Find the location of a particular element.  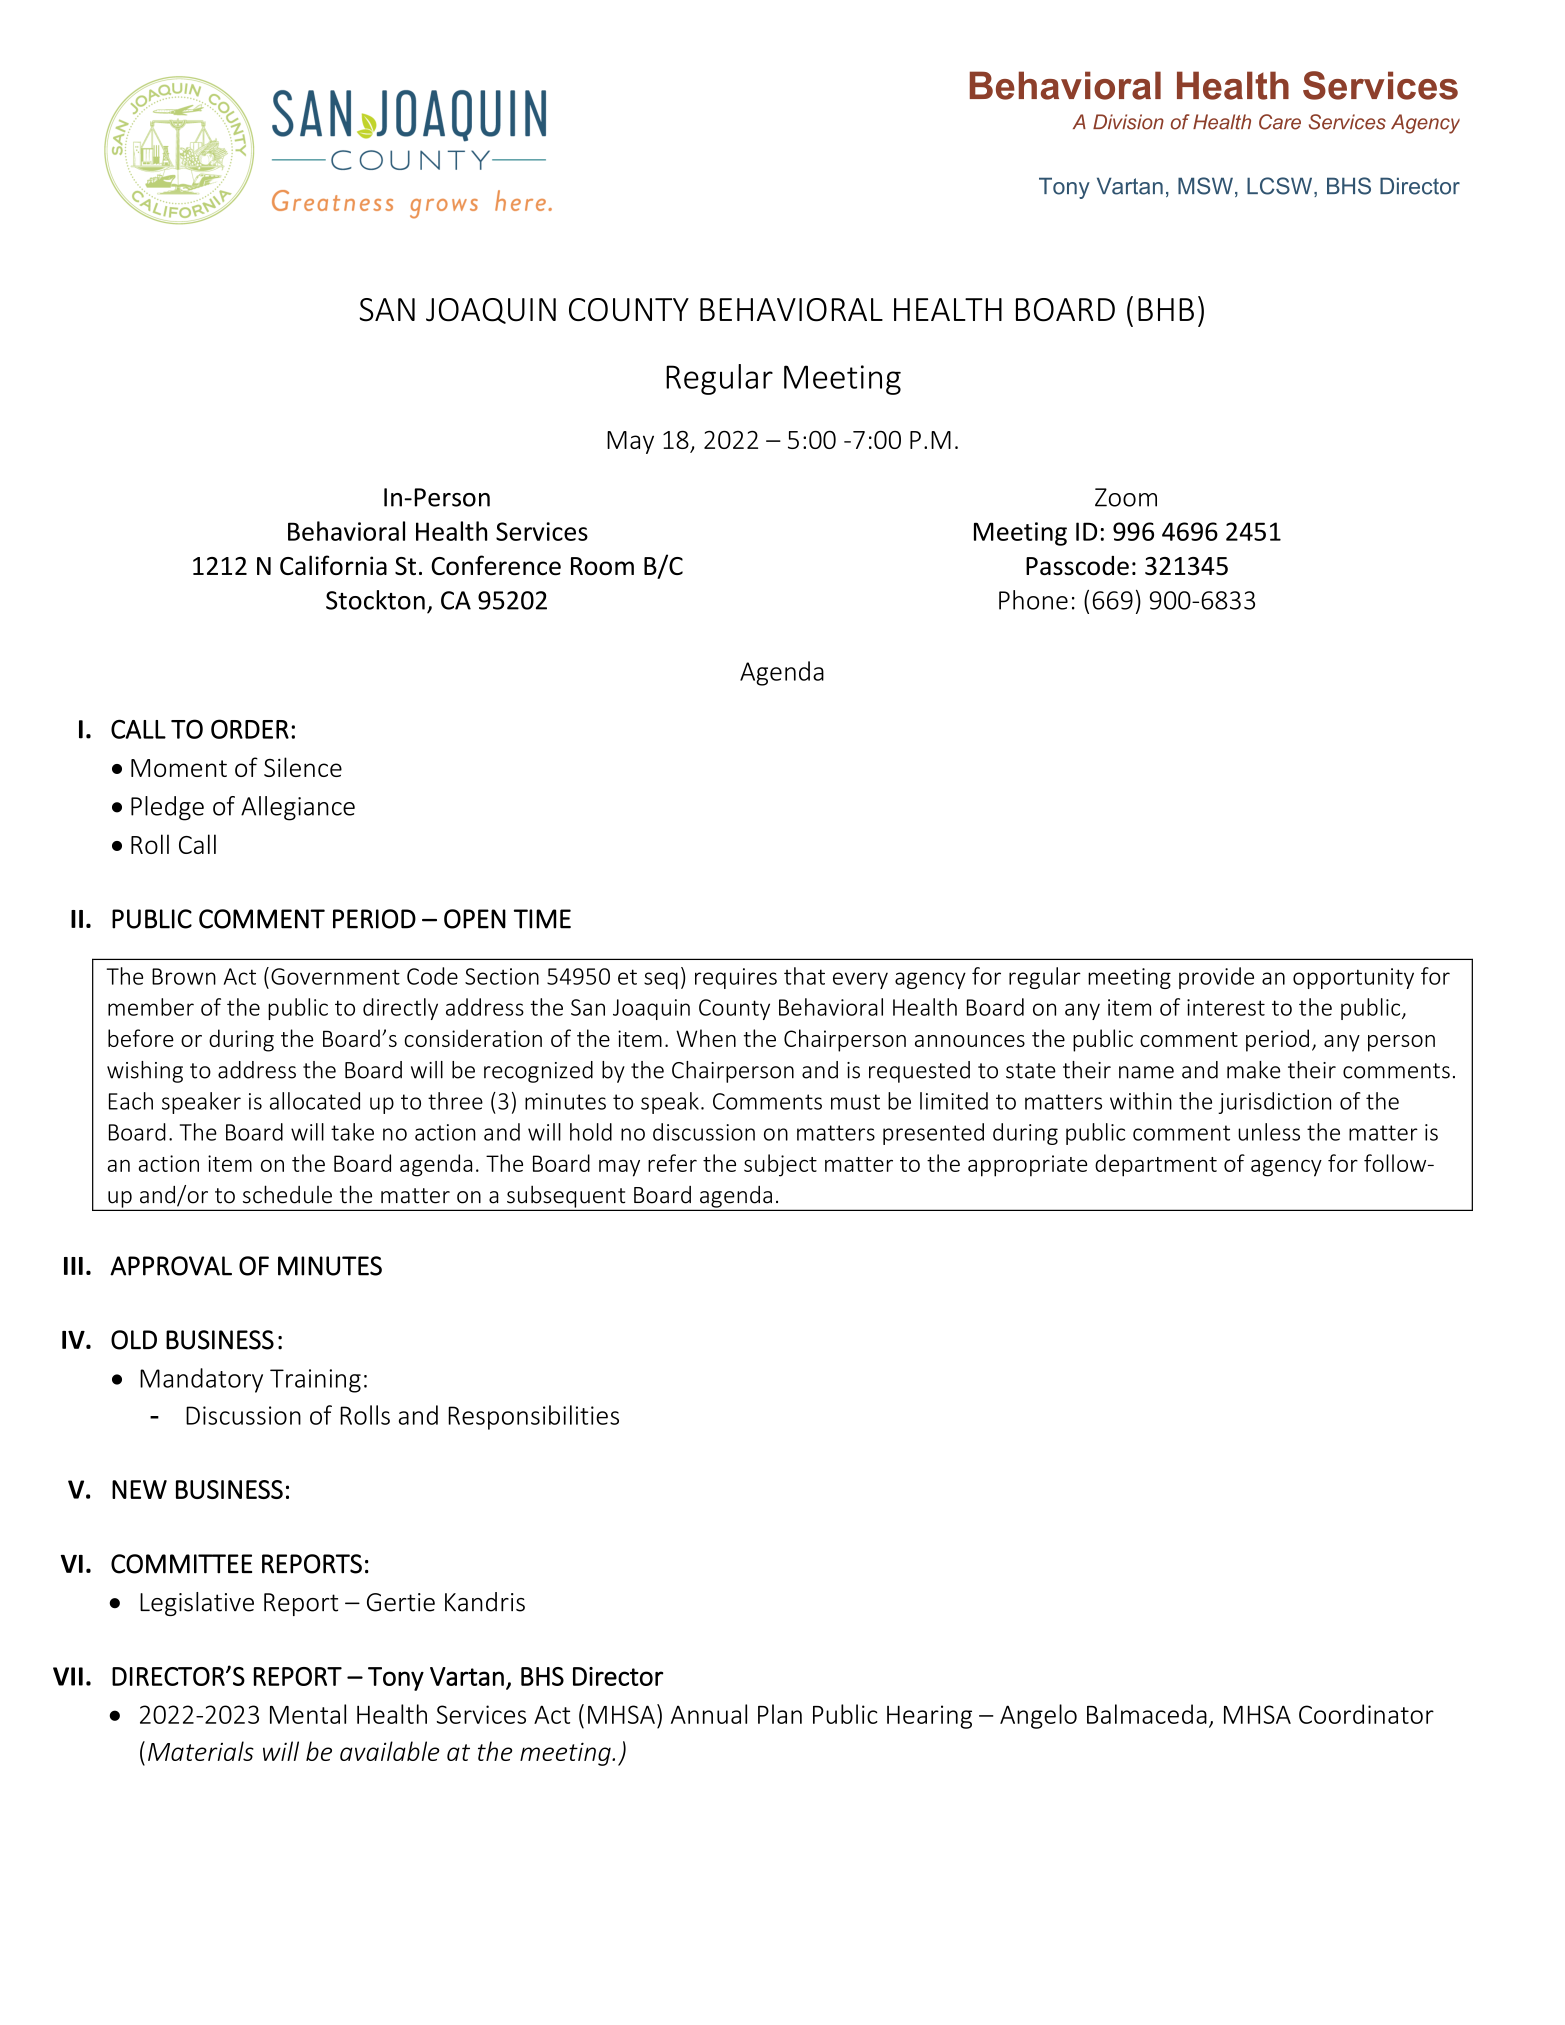

requires is located at coordinates (736, 978).
